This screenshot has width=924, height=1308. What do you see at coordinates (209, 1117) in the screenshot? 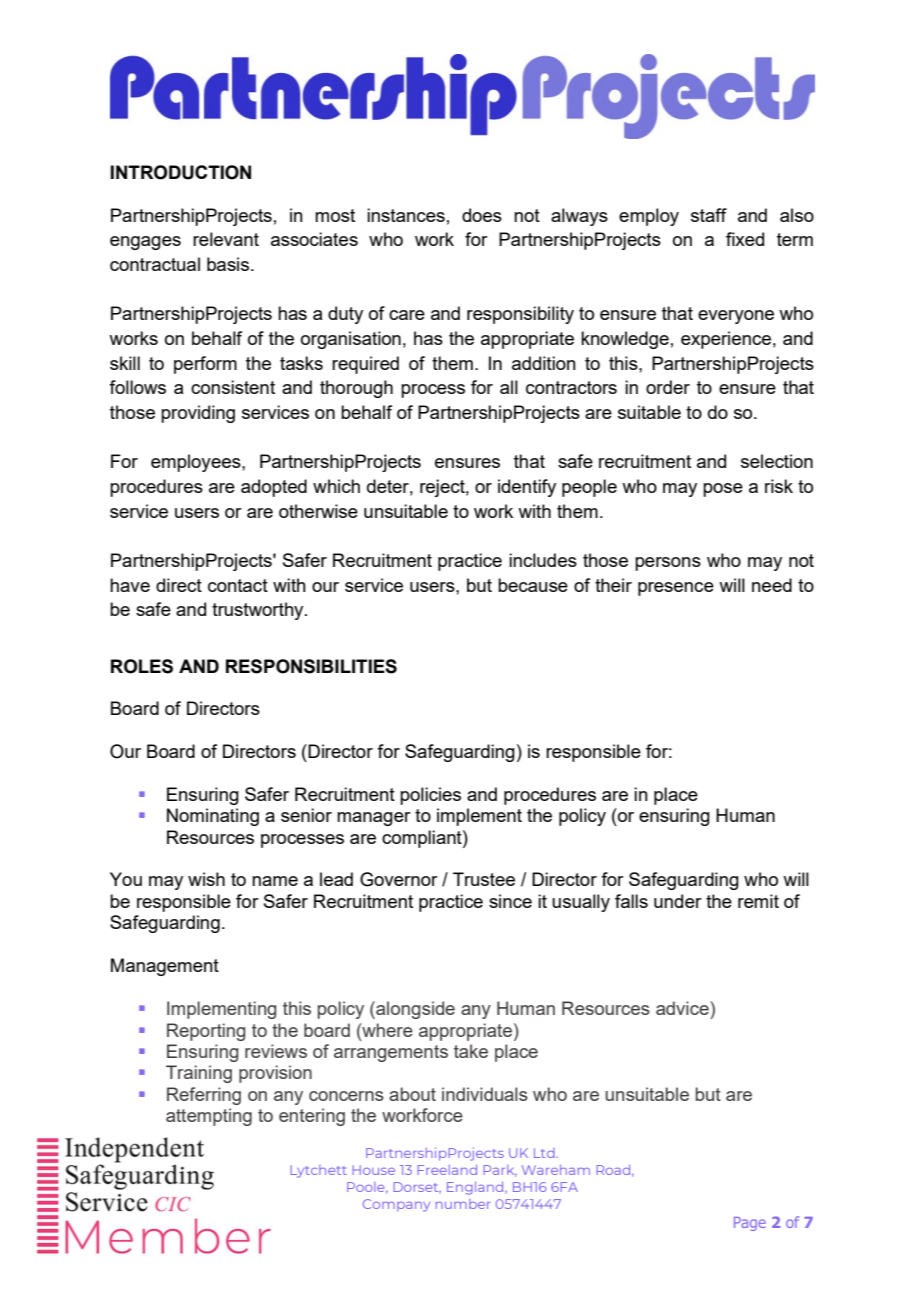
I see `attempting` at bounding box center [209, 1117].
